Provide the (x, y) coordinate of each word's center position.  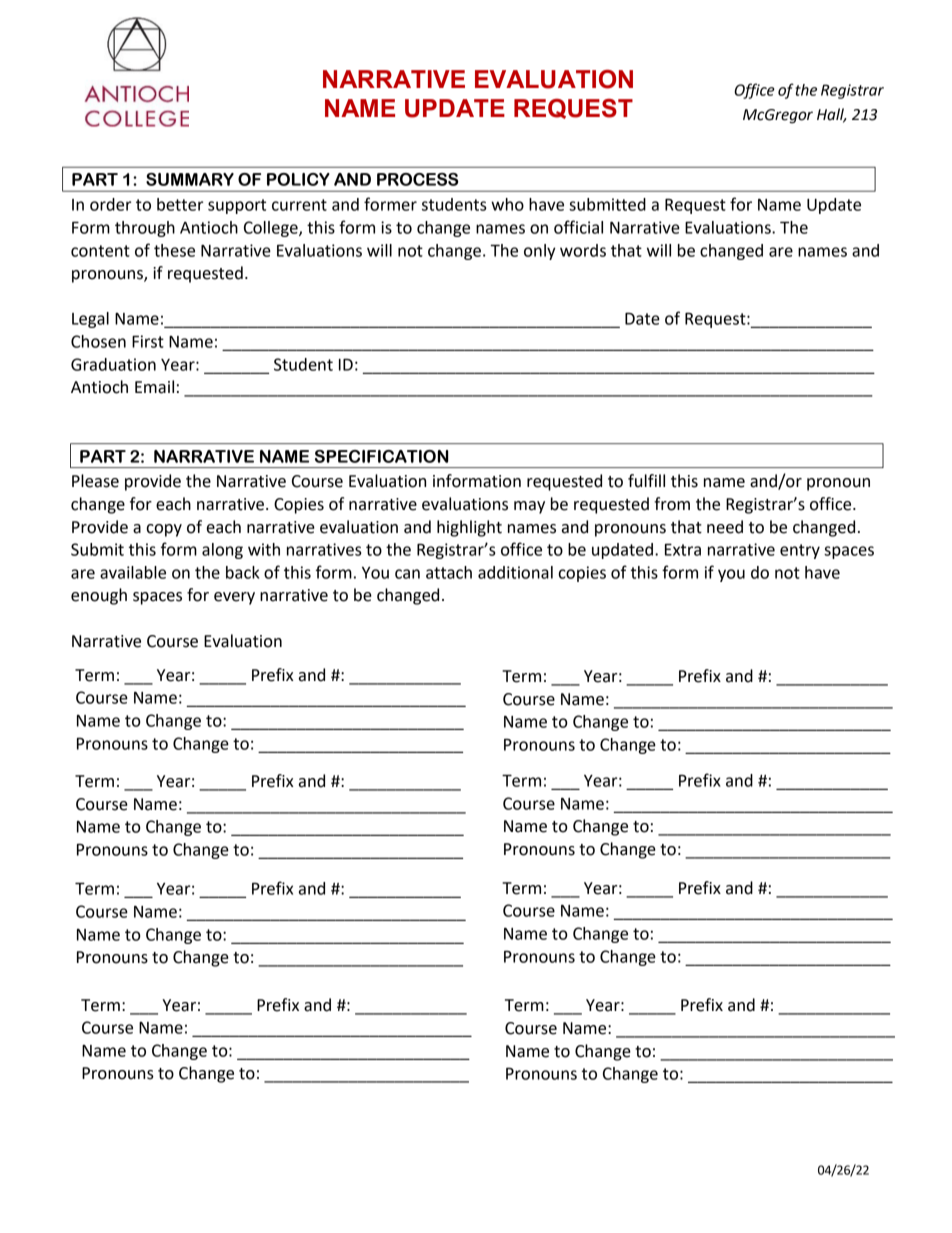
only (540, 252)
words (583, 250)
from (672, 504)
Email (154, 387)
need (725, 527)
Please (95, 481)
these (174, 250)
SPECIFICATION (381, 456)
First (148, 341)
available (133, 572)
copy (164, 530)
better (180, 204)
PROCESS (417, 179)
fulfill (646, 481)
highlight (469, 528)
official (578, 227)
